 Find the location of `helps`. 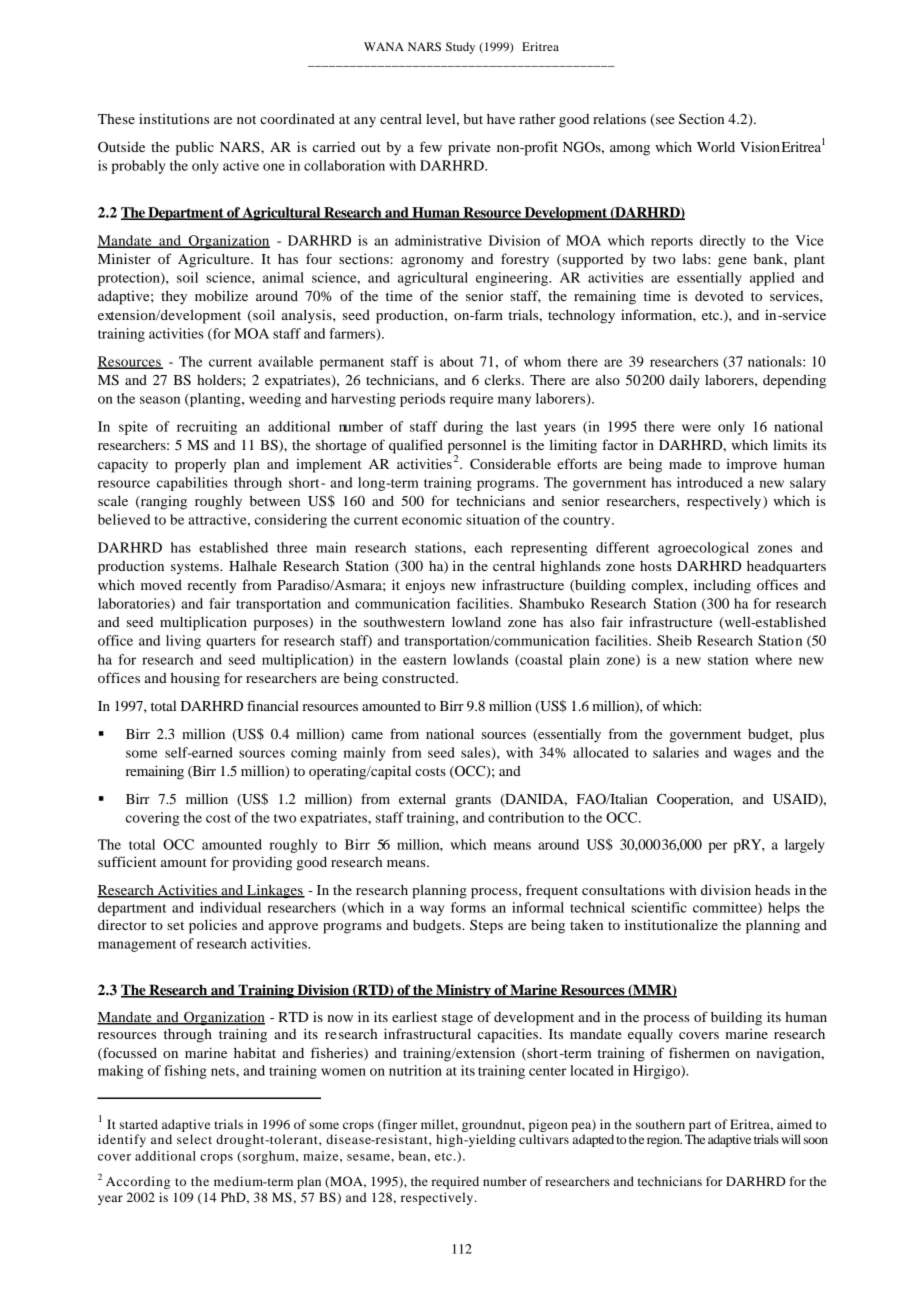

helps is located at coordinates (784, 909).
